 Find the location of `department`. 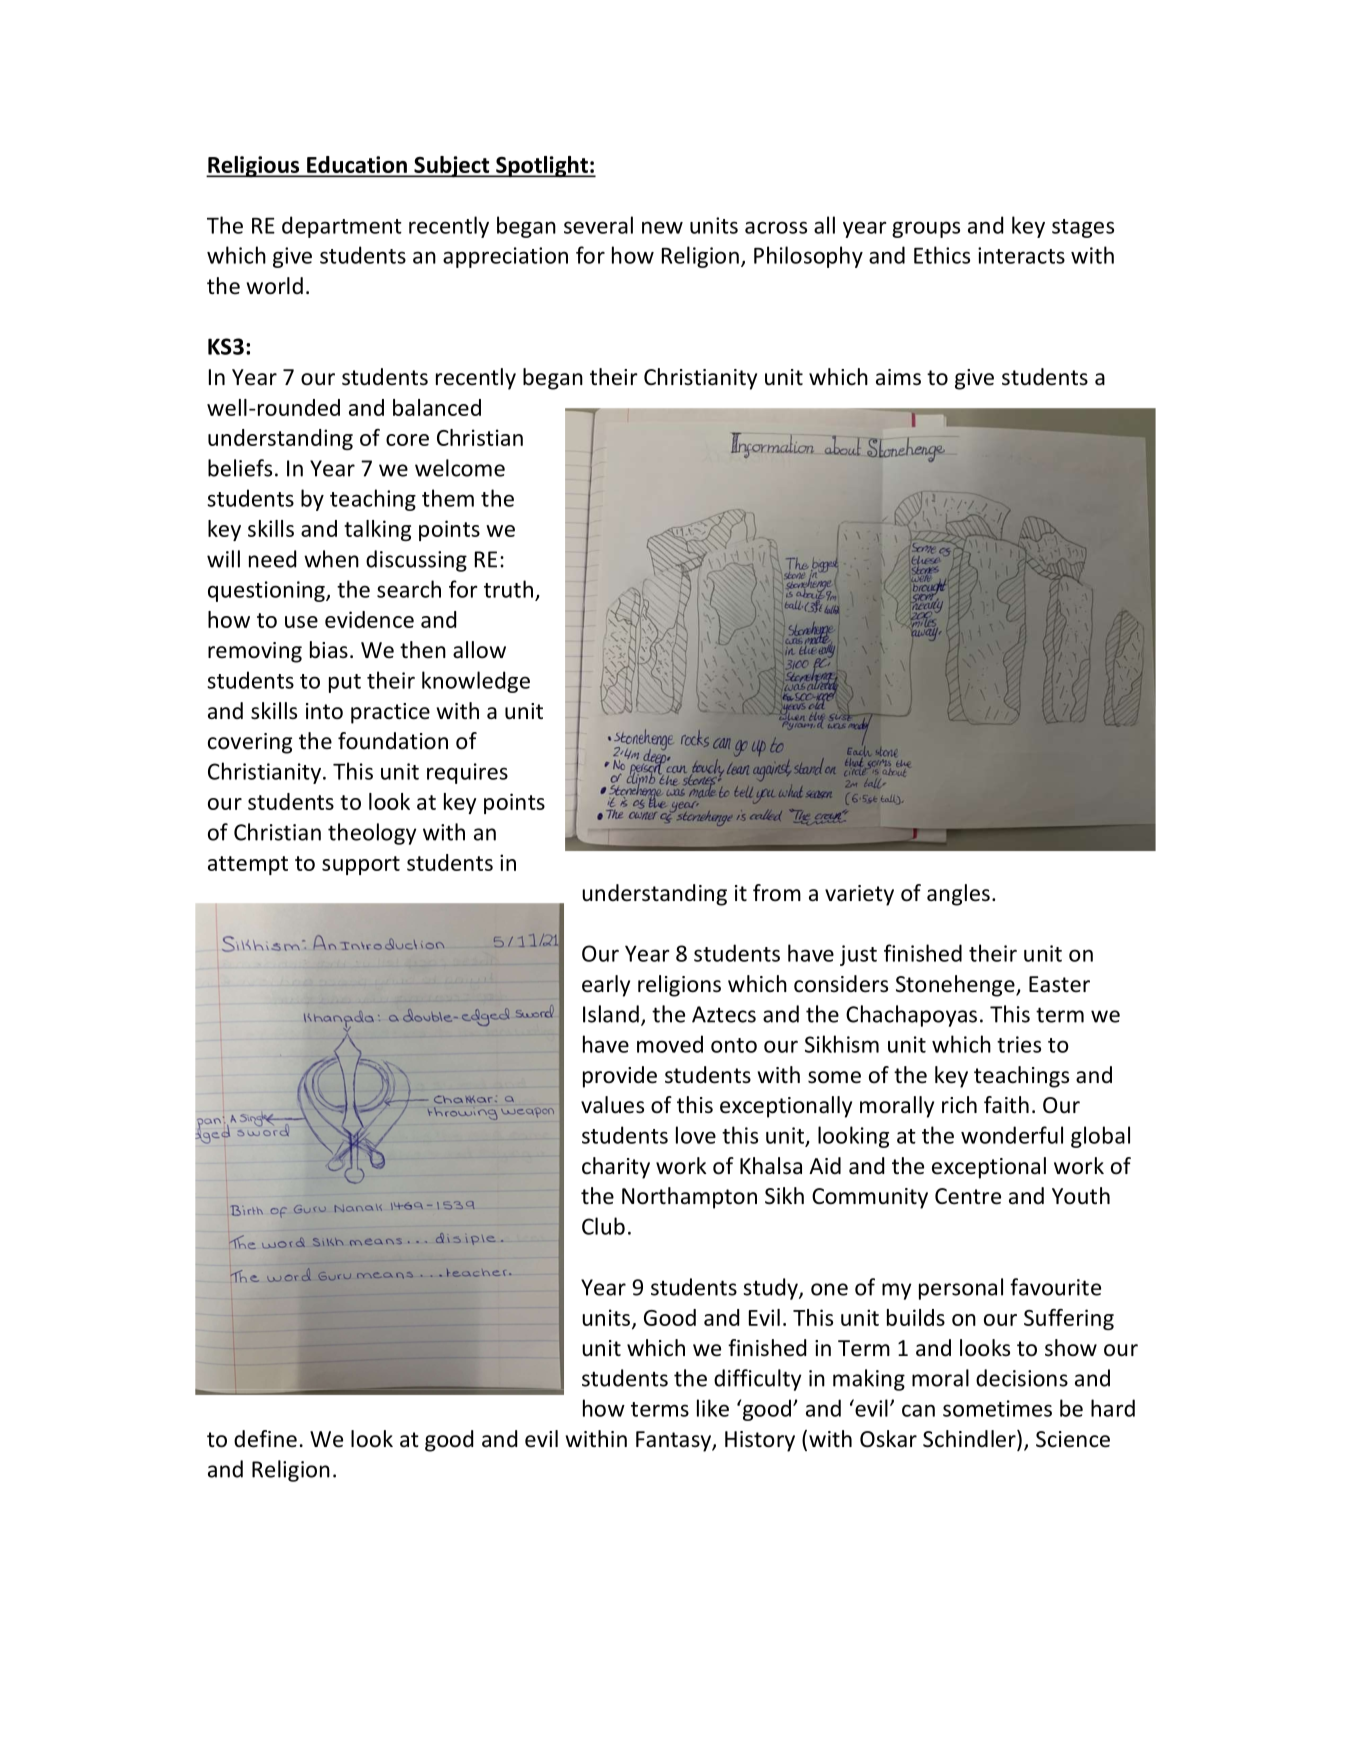

department is located at coordinates (342, 227).
